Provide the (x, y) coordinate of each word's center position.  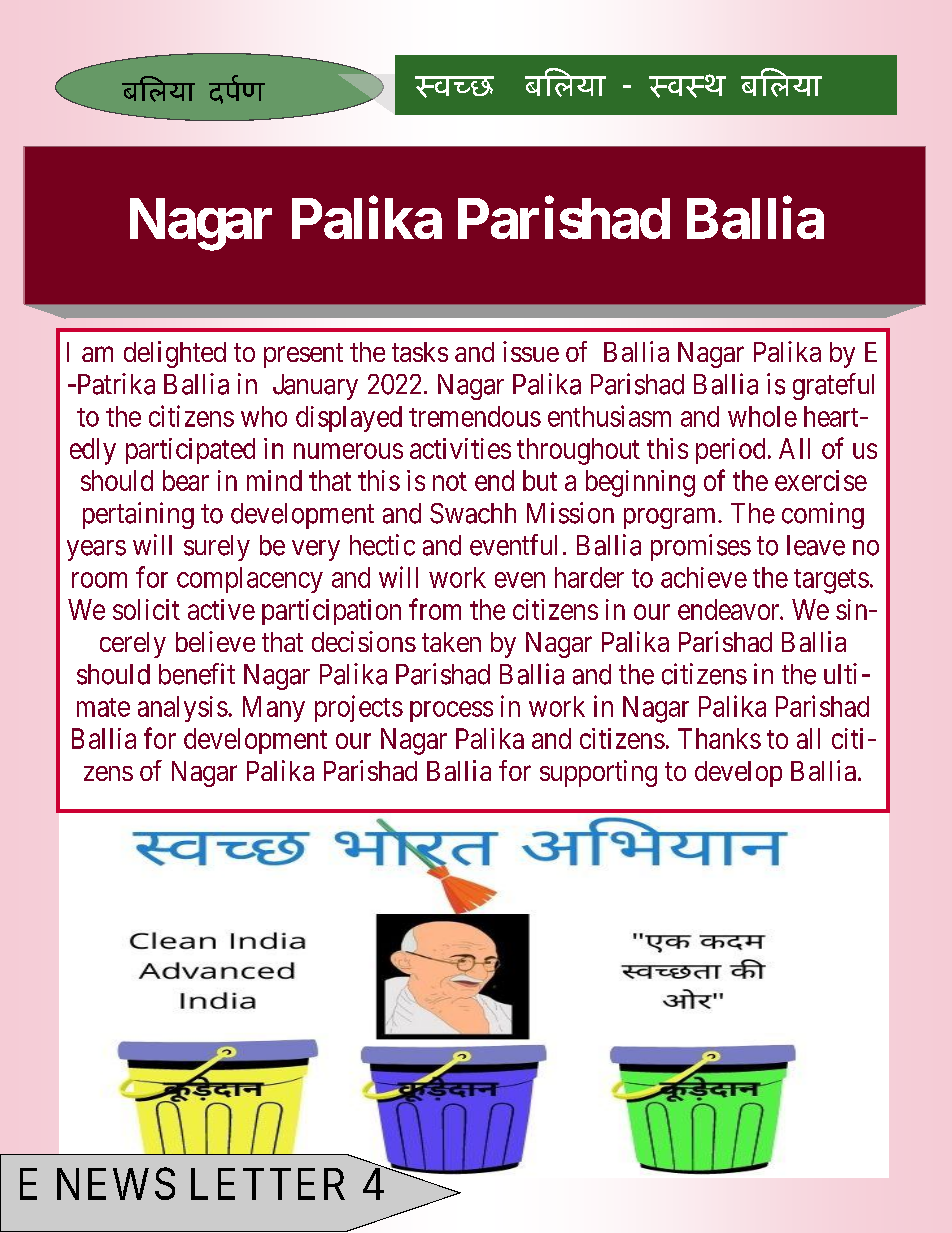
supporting (598, 773)
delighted (175, 354)
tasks (420, 352)
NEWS (116, 1184)
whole (762, 416)
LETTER (268, 1184)
